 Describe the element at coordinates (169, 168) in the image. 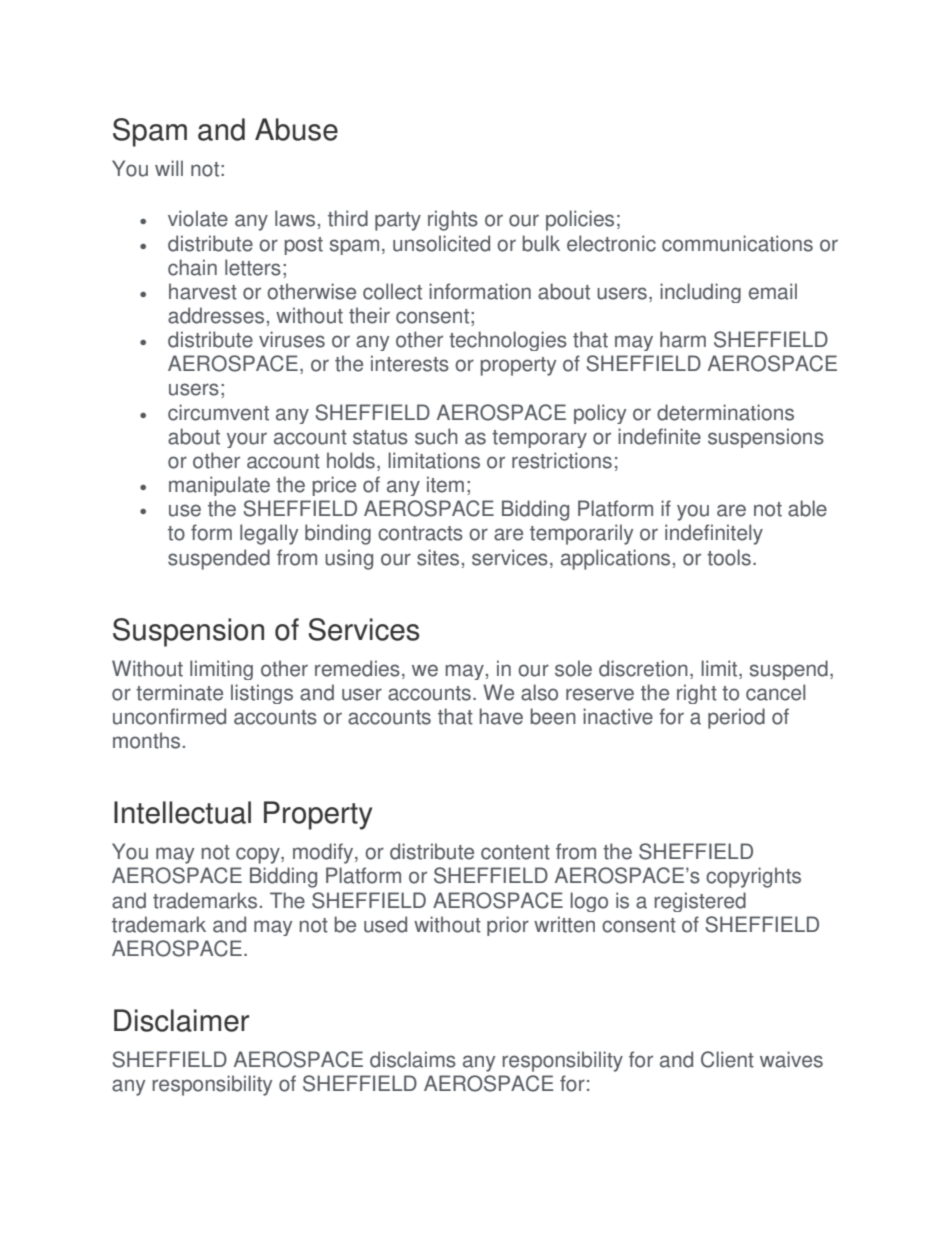

I see `will` at that location.
